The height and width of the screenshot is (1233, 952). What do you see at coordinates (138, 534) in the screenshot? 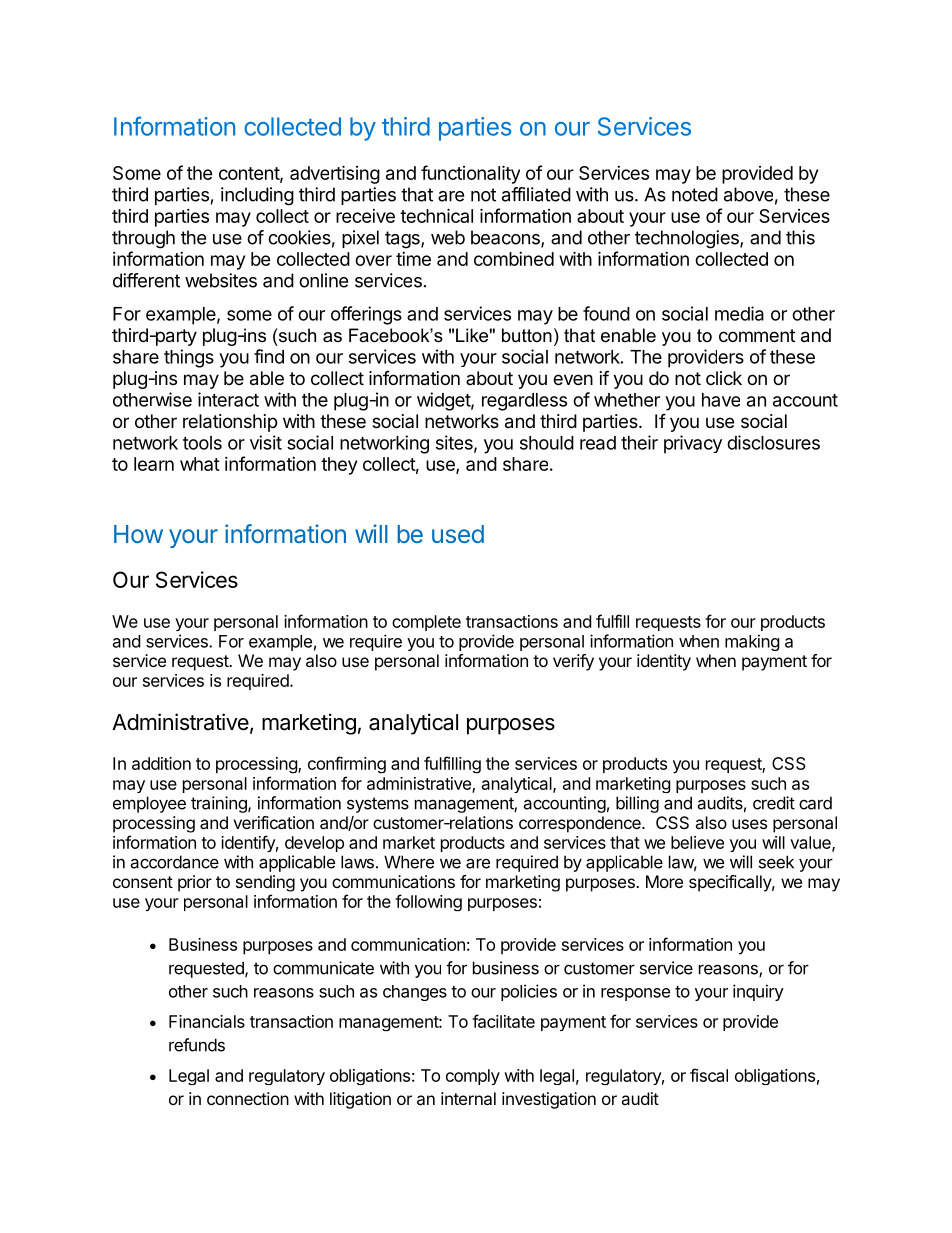
I see `How` at bounding box center [138, 534].
